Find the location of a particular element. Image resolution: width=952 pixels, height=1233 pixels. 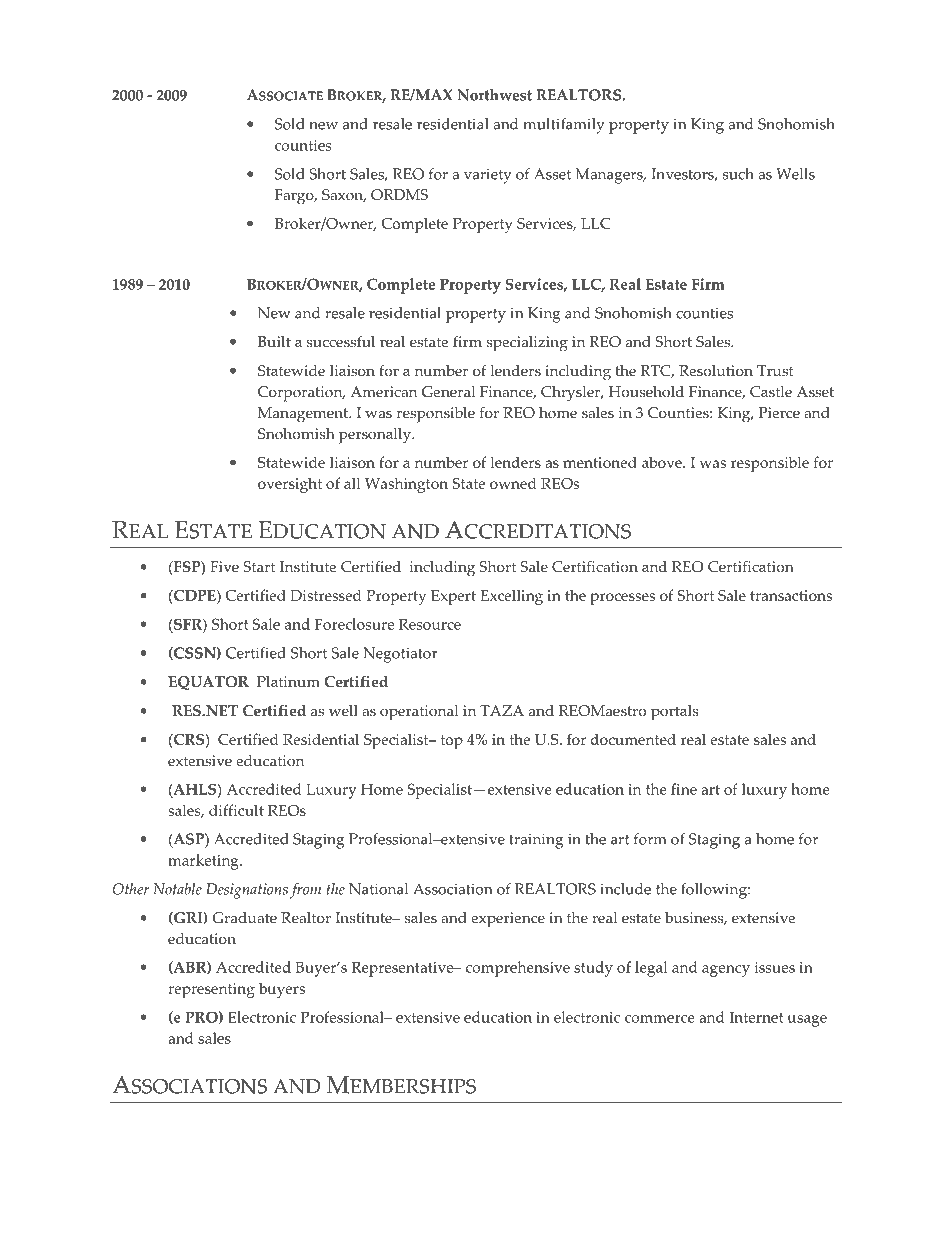

difficult is located at coordinates (236, 810).
